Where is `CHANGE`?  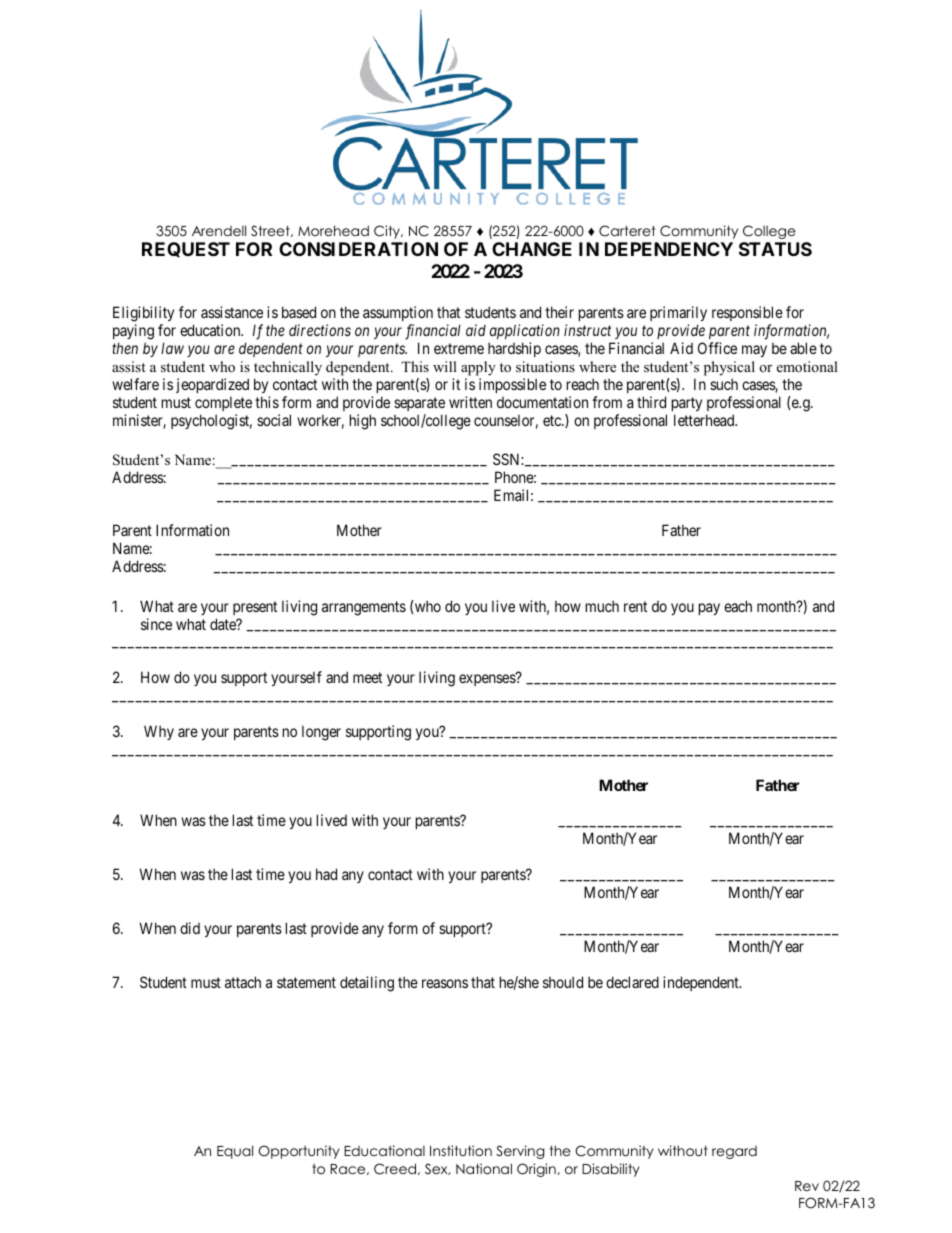 CHANGE is located at coordinates (532, 249).
